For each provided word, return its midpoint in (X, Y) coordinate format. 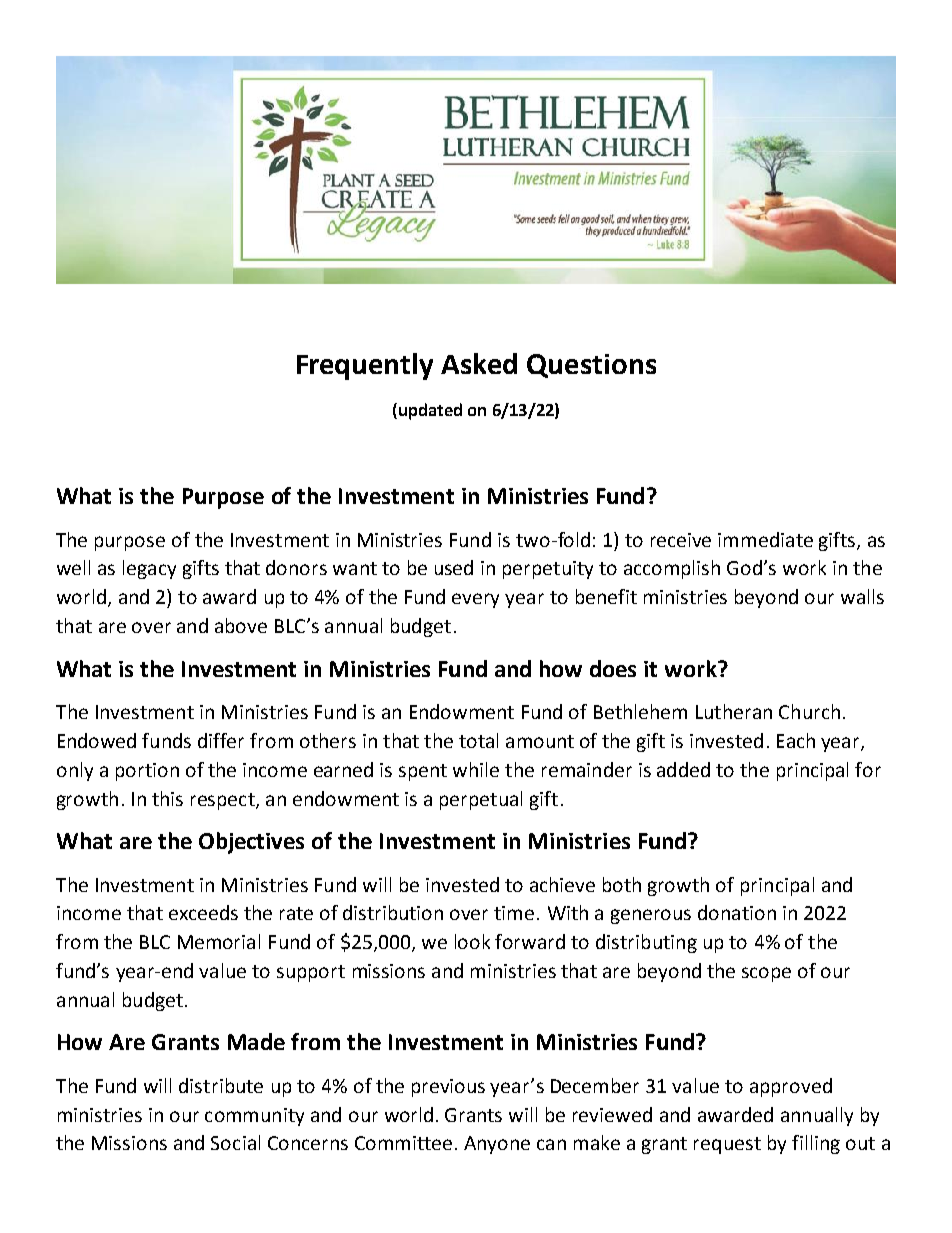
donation (737, 912)
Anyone (497, 1145)
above (241, 625)
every (475, 600)
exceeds (203, 912)
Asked (479, 363)
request (727, 1145)
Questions (591, 366)
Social (235, 1142)
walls (862, 596)
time (514, 913)
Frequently (365, 366)
